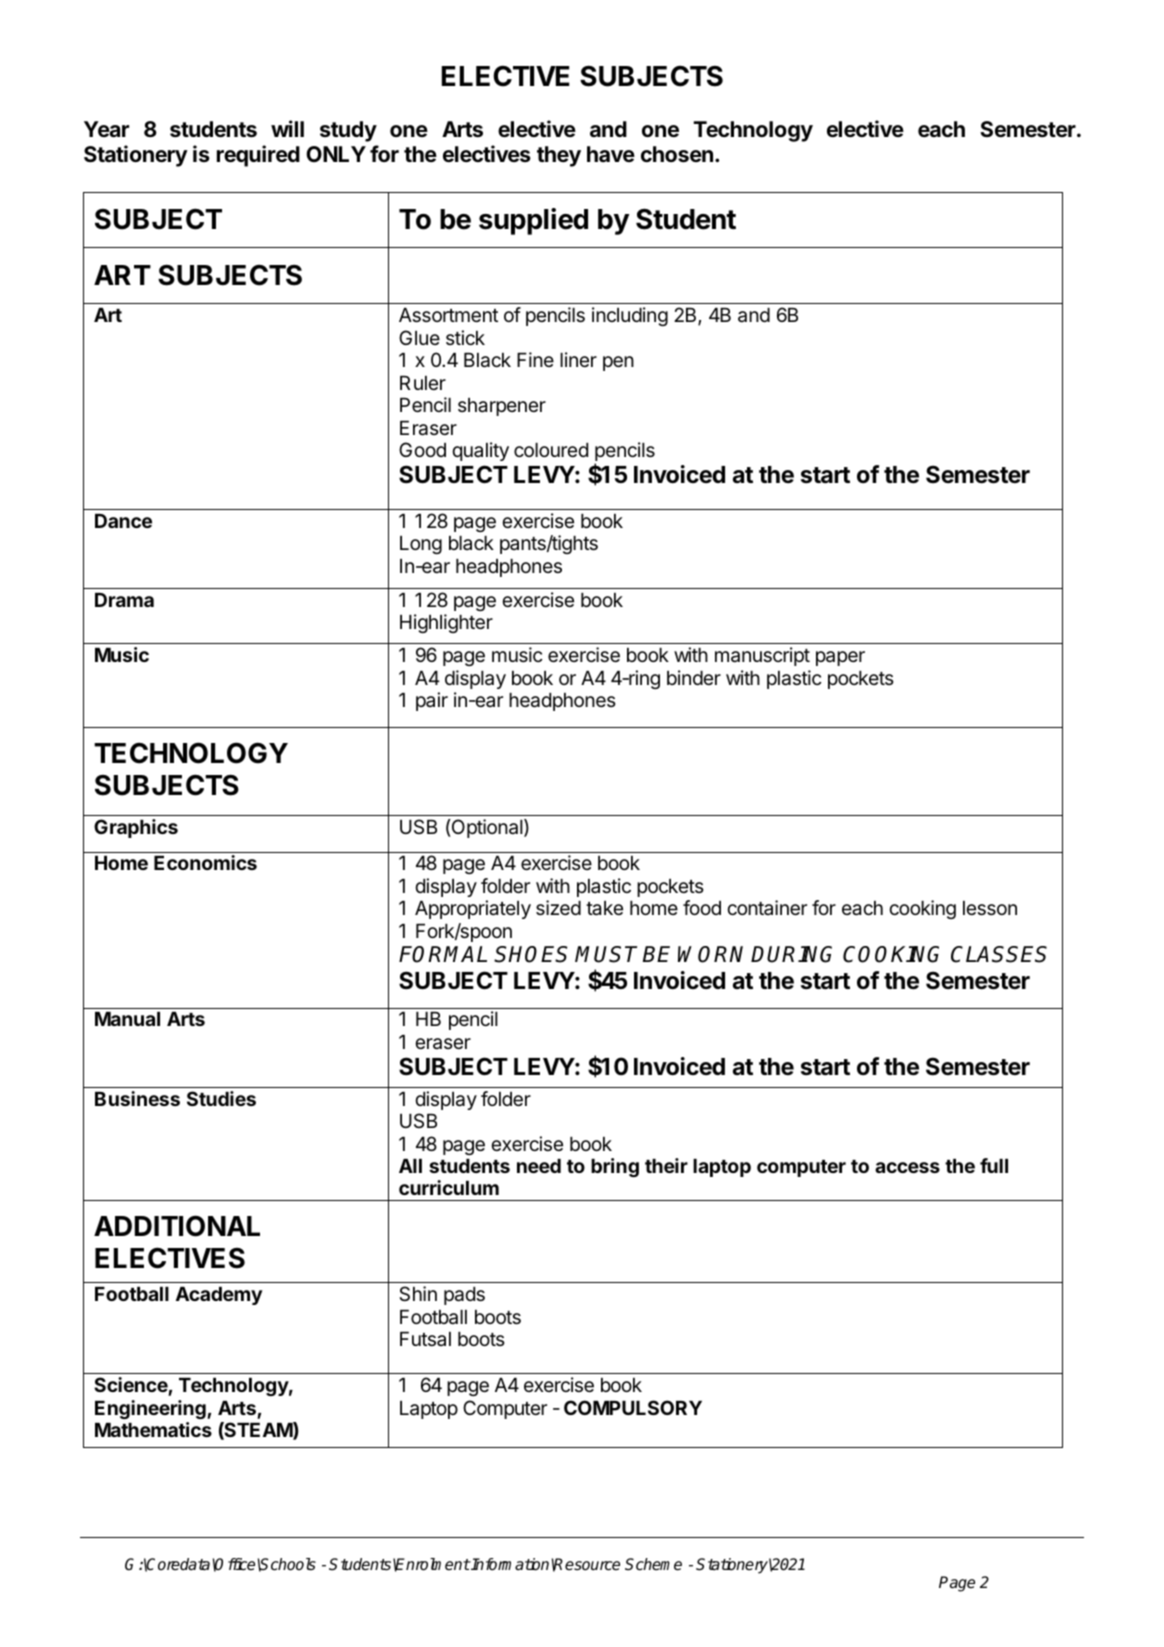  Describe the element at coordinates (539, 1166) in the document. I see `need` at that location.
